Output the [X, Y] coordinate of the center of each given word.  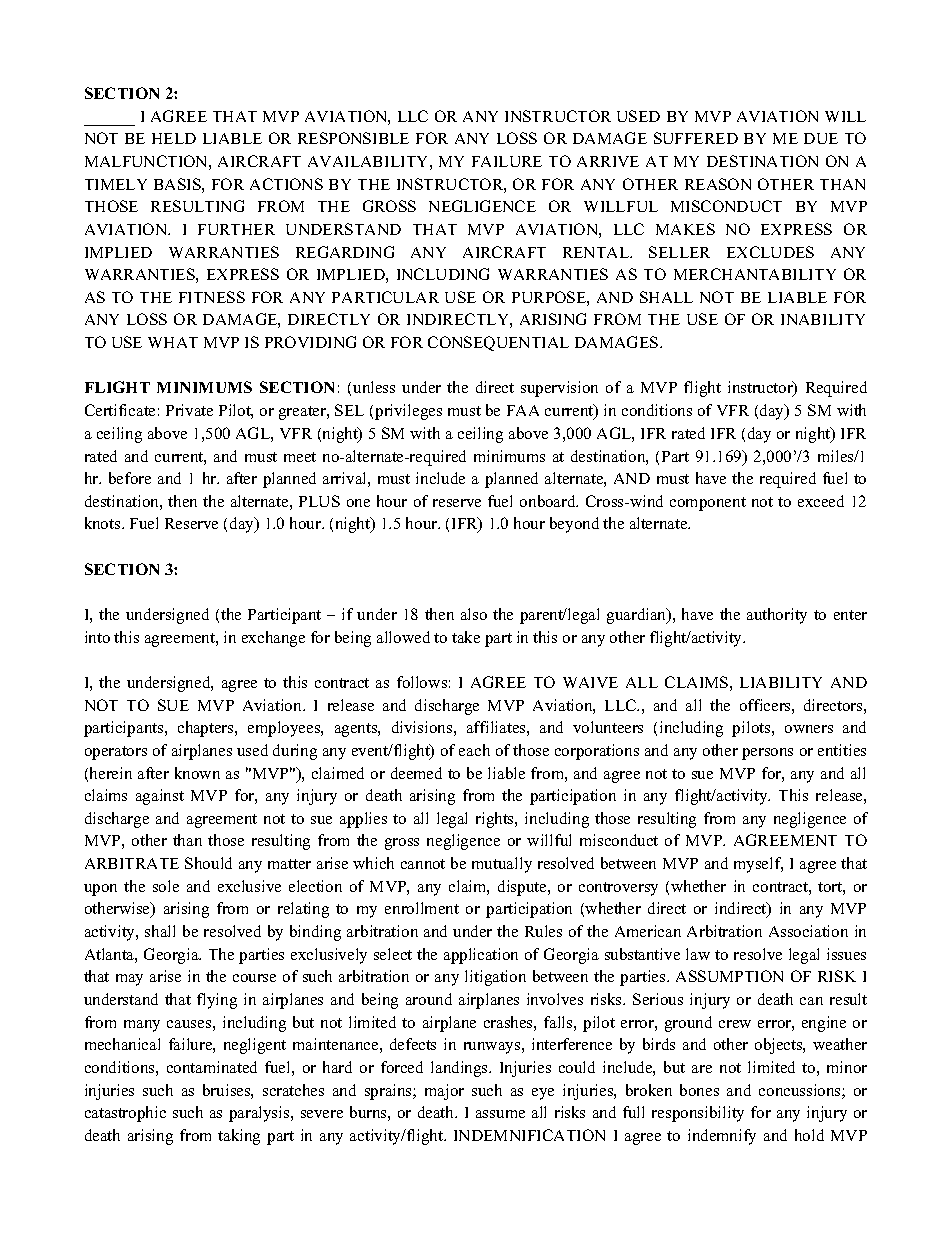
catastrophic [125, 1114]
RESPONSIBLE [353, 138]
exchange [273, 639]
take [466, 637]
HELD [174, 138]
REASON [718, 184]
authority [777, 616]
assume [500, 1114]
